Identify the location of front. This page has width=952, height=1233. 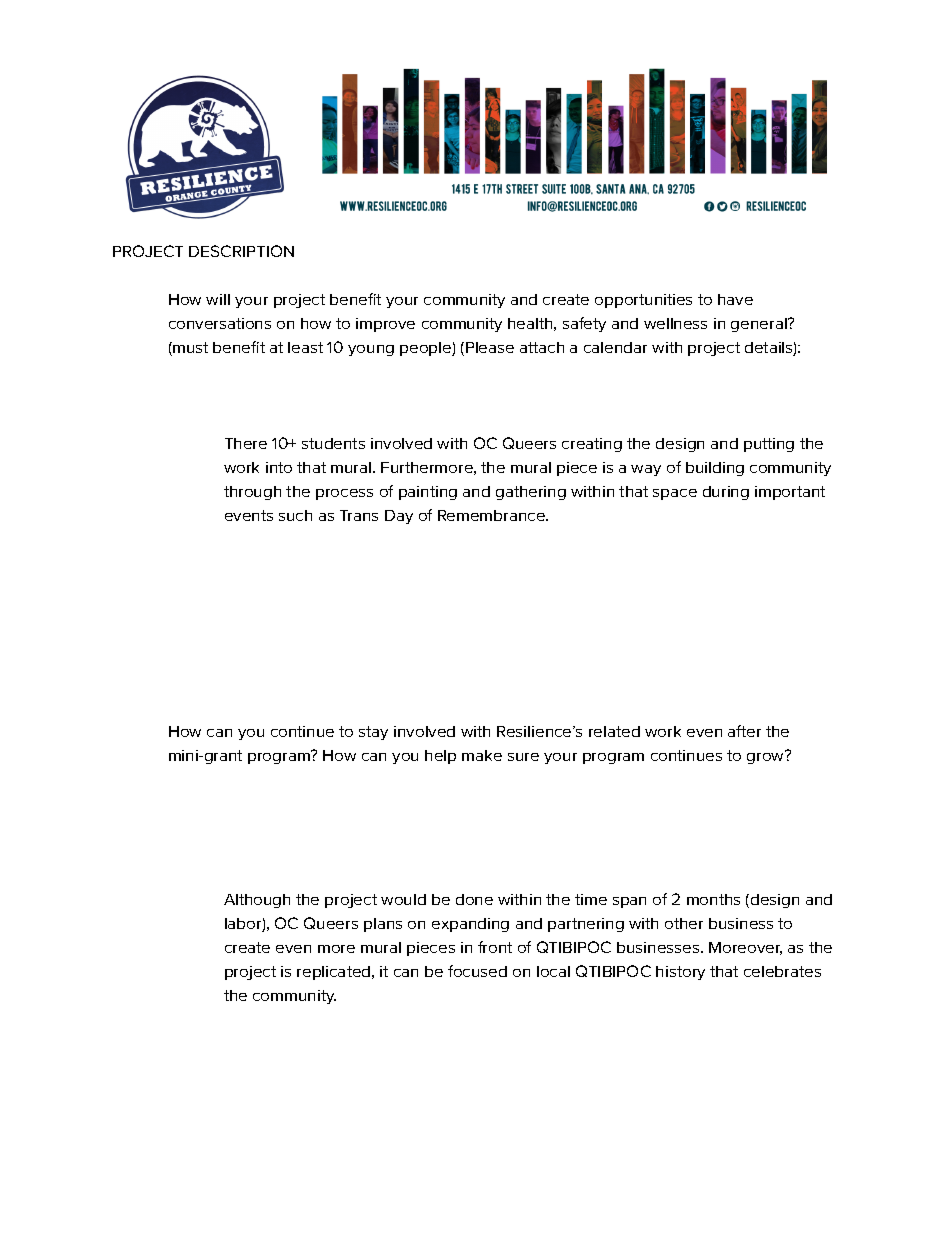
(495, 947).
